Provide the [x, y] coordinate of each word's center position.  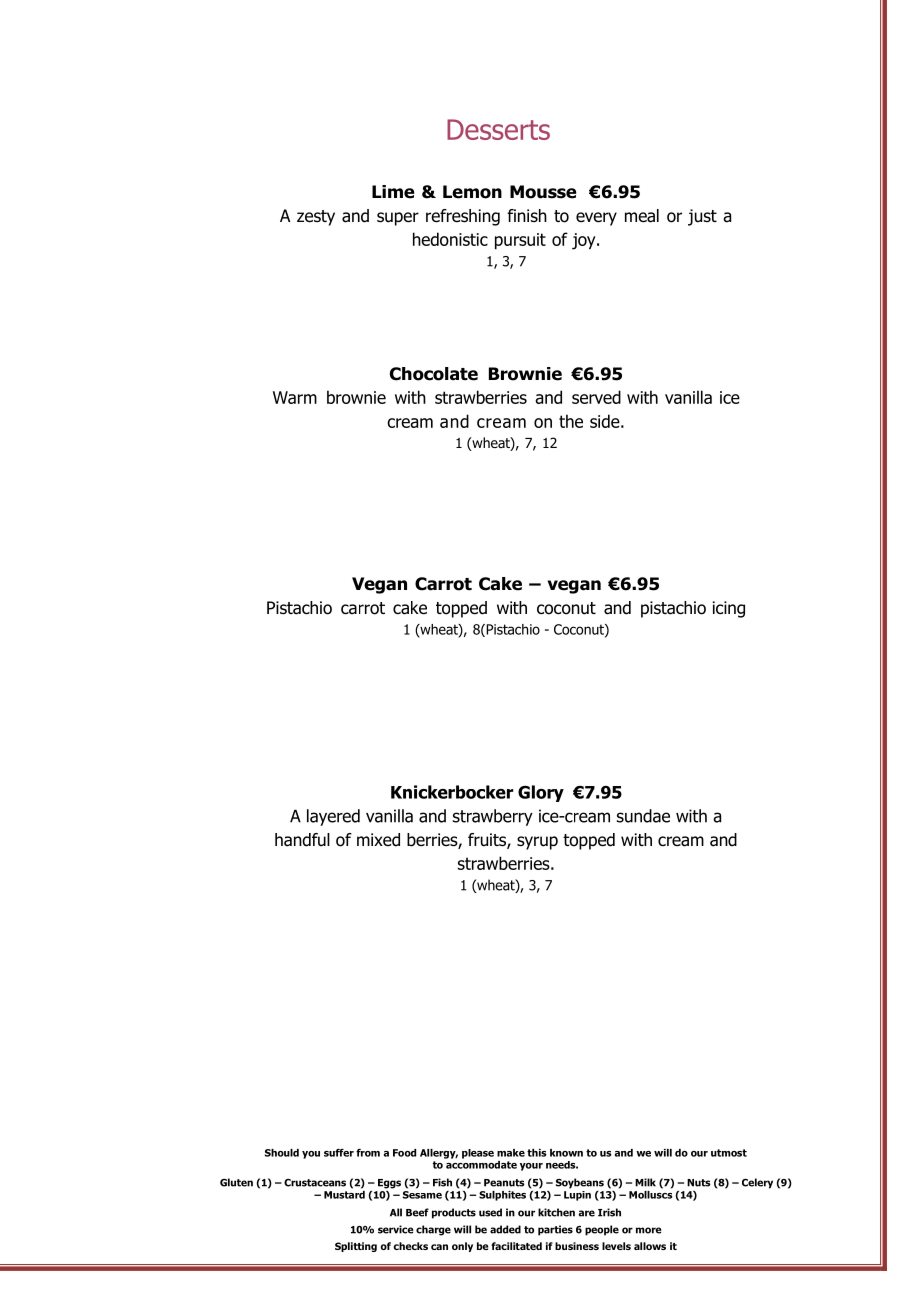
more [648, 1230]
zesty [316, 218]
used [490, 1212]
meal [642, 216]
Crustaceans [315, 1183]
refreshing [463, 217]
